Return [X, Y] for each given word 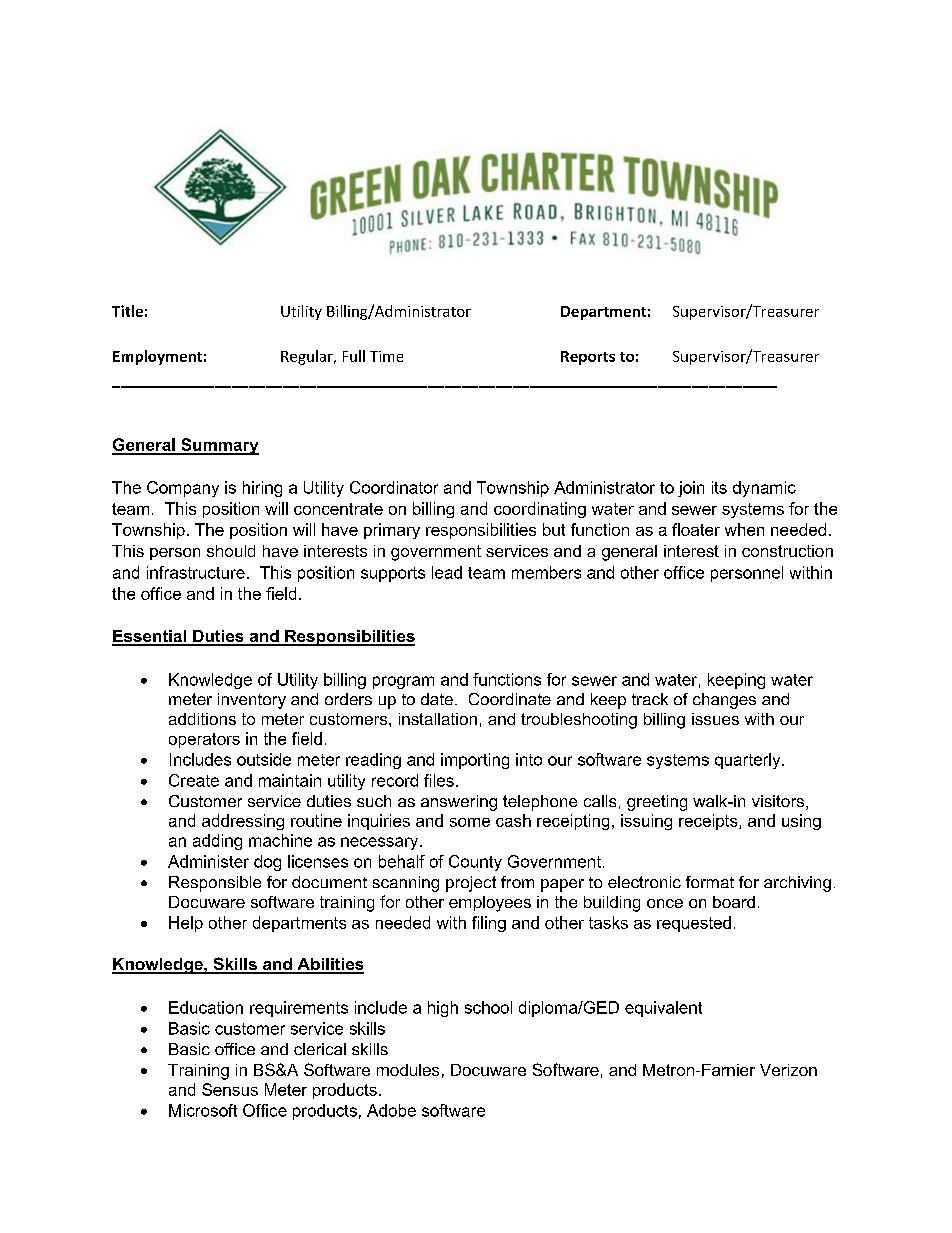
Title [127, 311]
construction [787, 551]
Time [386, 356]
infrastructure [196, 572]
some [470, 822]
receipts [709, 822]
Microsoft [203, 1110]
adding [217, 842]
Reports [588, 358]
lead [447, 572]
